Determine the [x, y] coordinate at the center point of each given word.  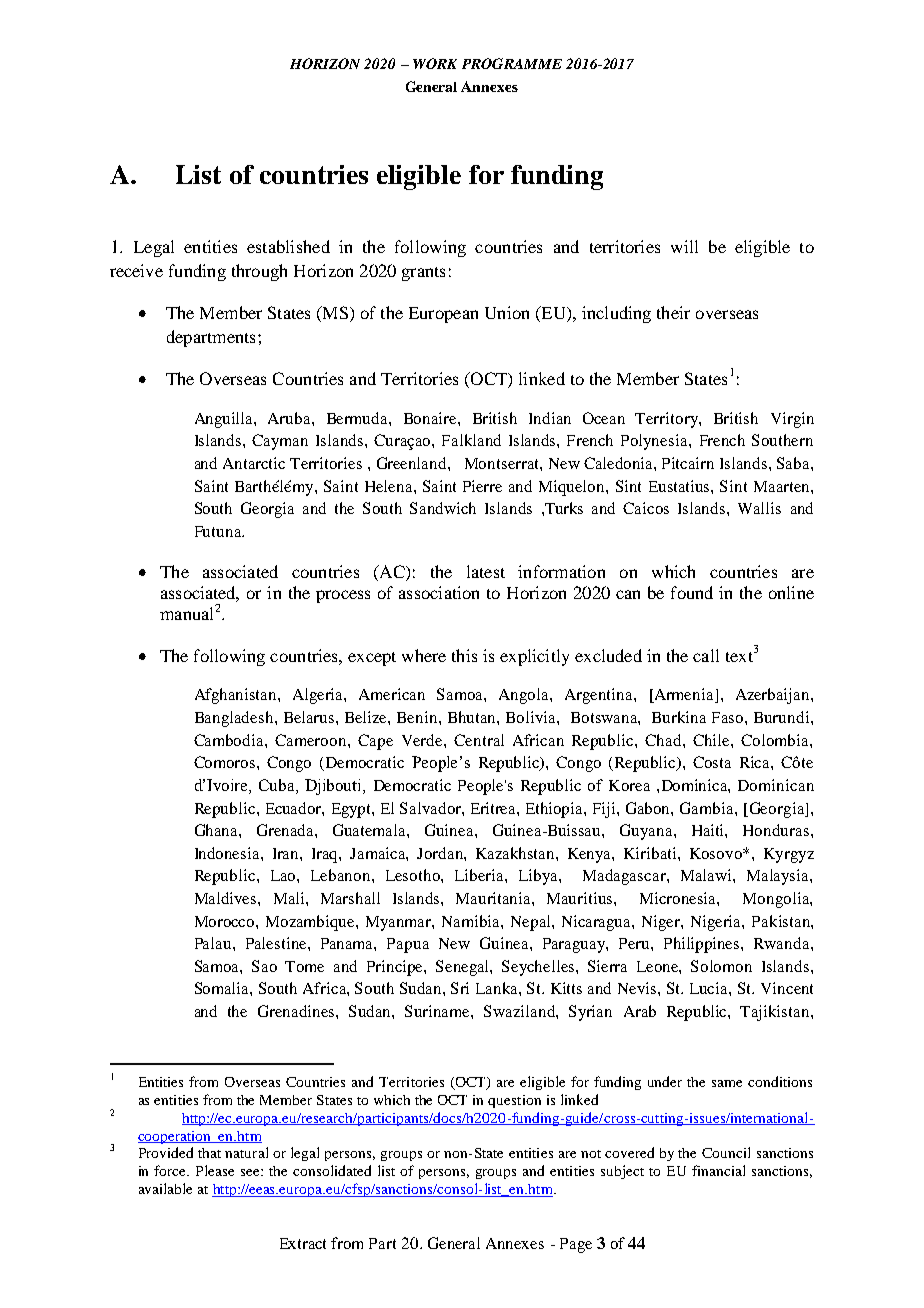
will [684, 246]
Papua [408, 945]
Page [576, 1245]
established [288, 246]
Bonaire [431, 418]
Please [215, 1170]
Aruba [290, 418]
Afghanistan [237, 696]
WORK [435, 63]
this [464, 655]
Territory [667, 420]
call [706, 655]
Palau [214, 943]
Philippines [703, 945]
